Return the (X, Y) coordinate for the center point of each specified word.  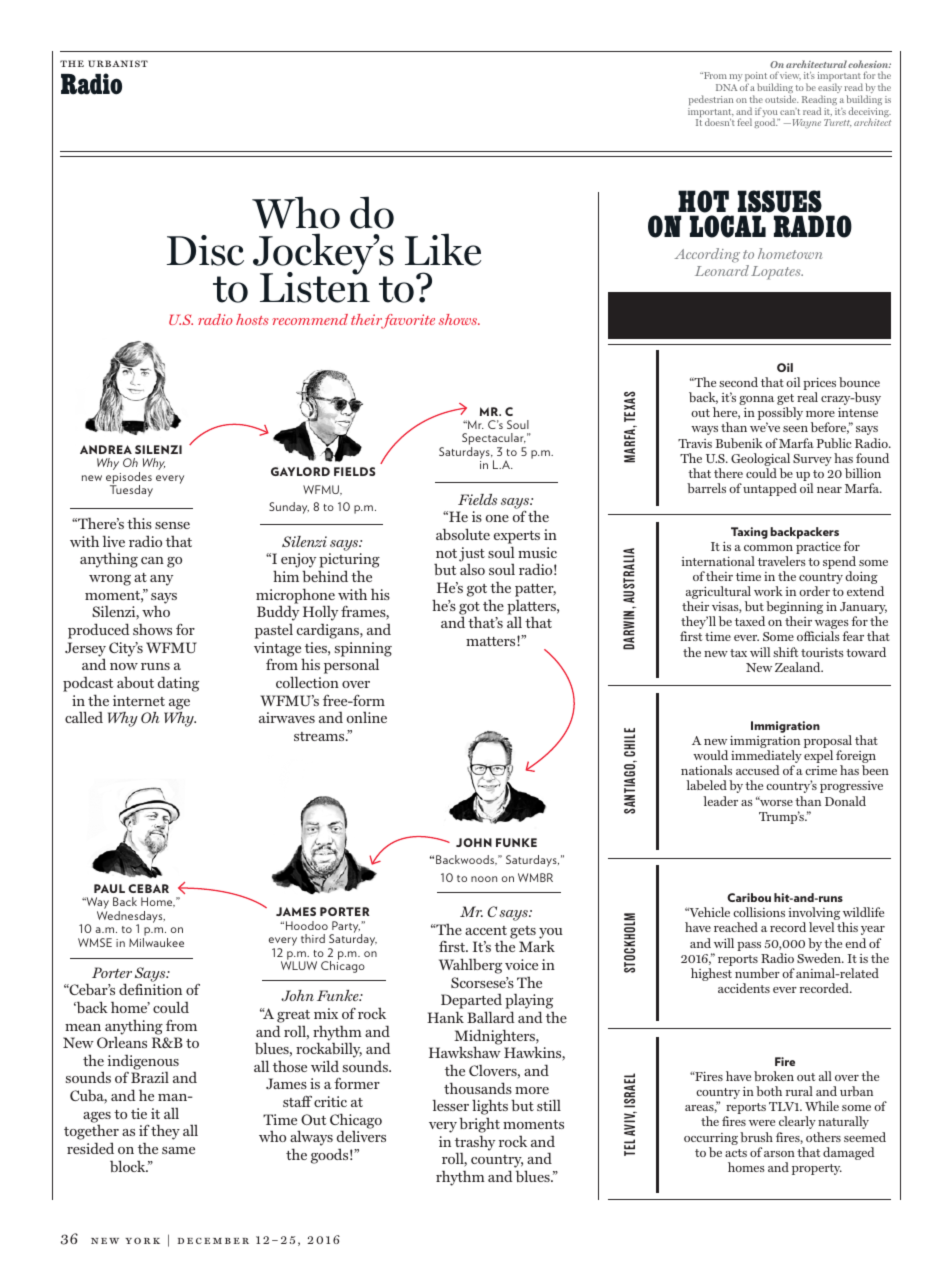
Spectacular (494, 440)
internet (139, 700)
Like (443, 249)
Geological (760, 461)
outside (781, 99)
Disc (205, 250)
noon (484, 879)
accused (758, 770)
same (178, 1150)
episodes (129, 479)
